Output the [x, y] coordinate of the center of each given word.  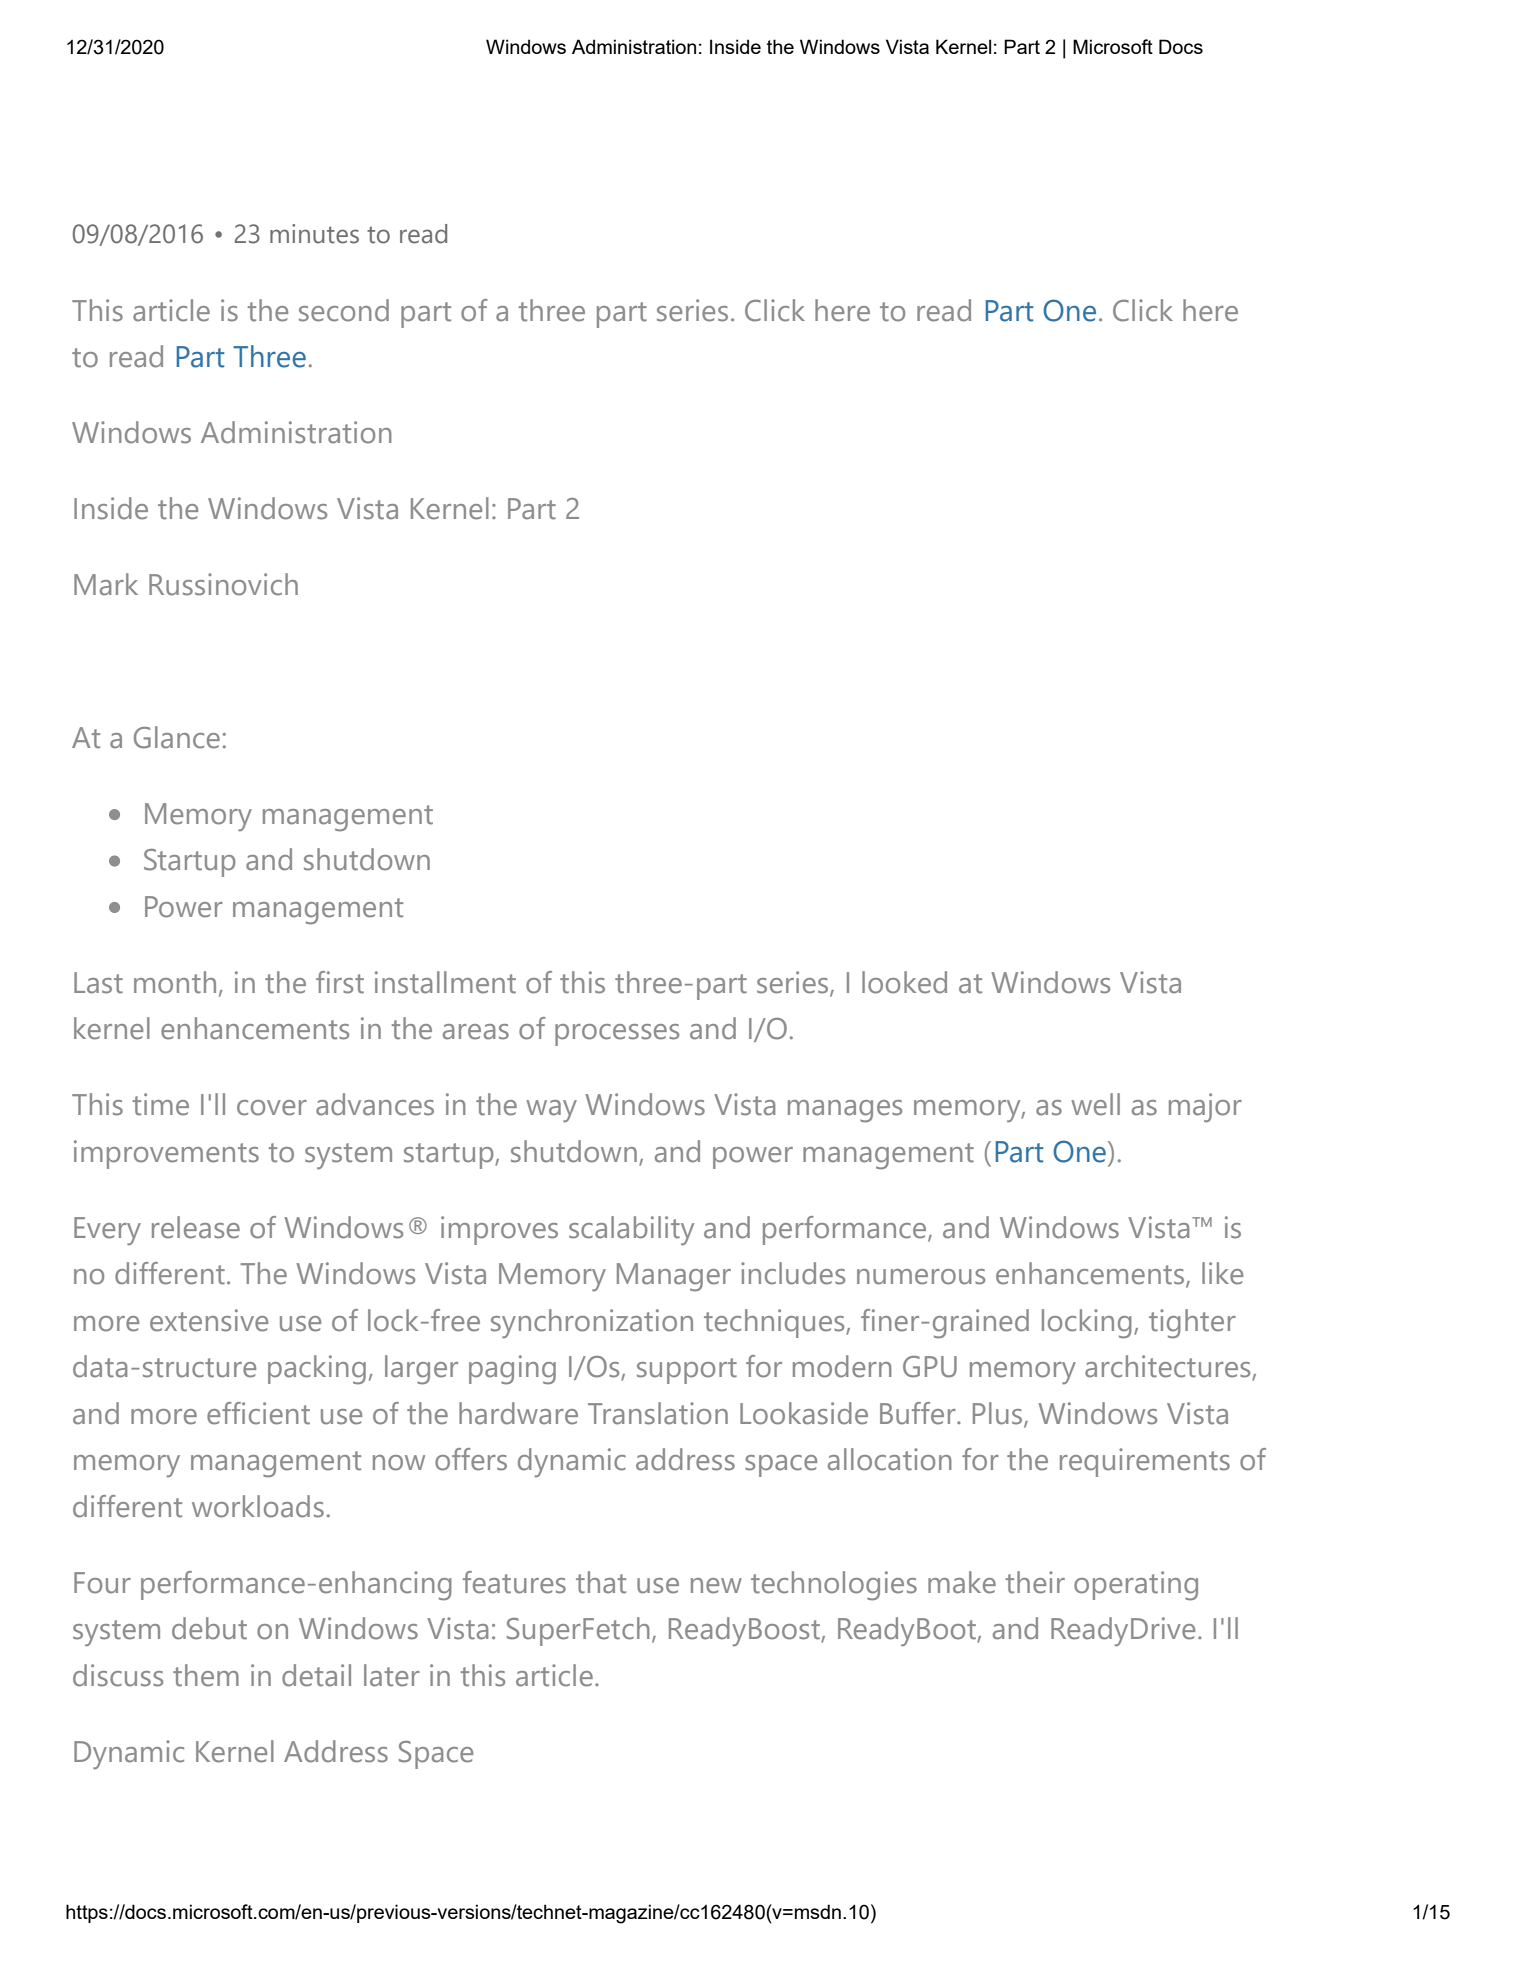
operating [1136, 1586]
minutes [314, 234]
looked [904, 982]
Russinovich [223, 584]
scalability [631, 1231]
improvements [166, 1154]
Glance [177, 737]
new [716, 1586]
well [1095, 1104]
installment [445, 982]
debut [209, 1628]
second [344, 310]
